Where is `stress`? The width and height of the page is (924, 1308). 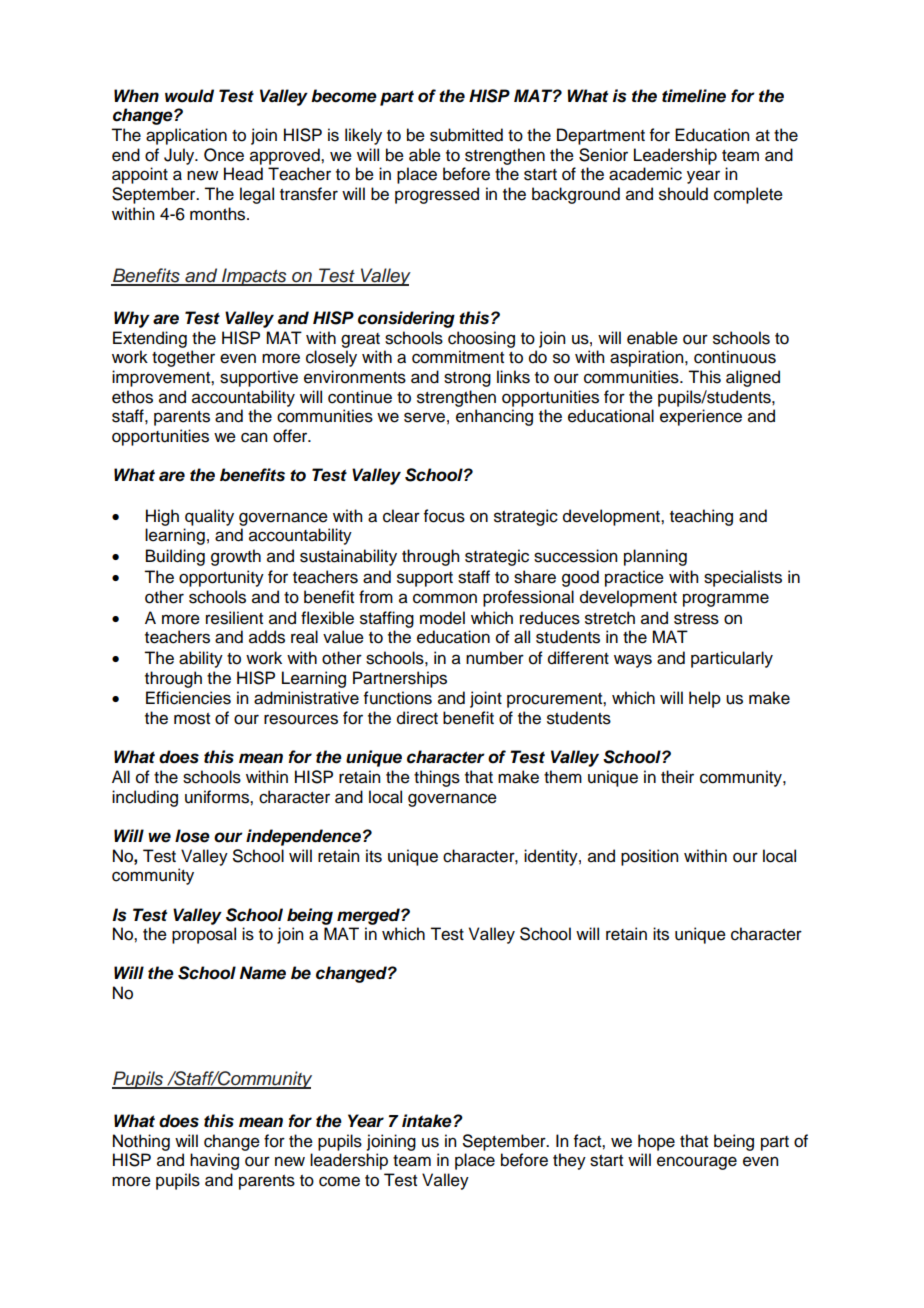
stress is located at coordinates (696, 619).
